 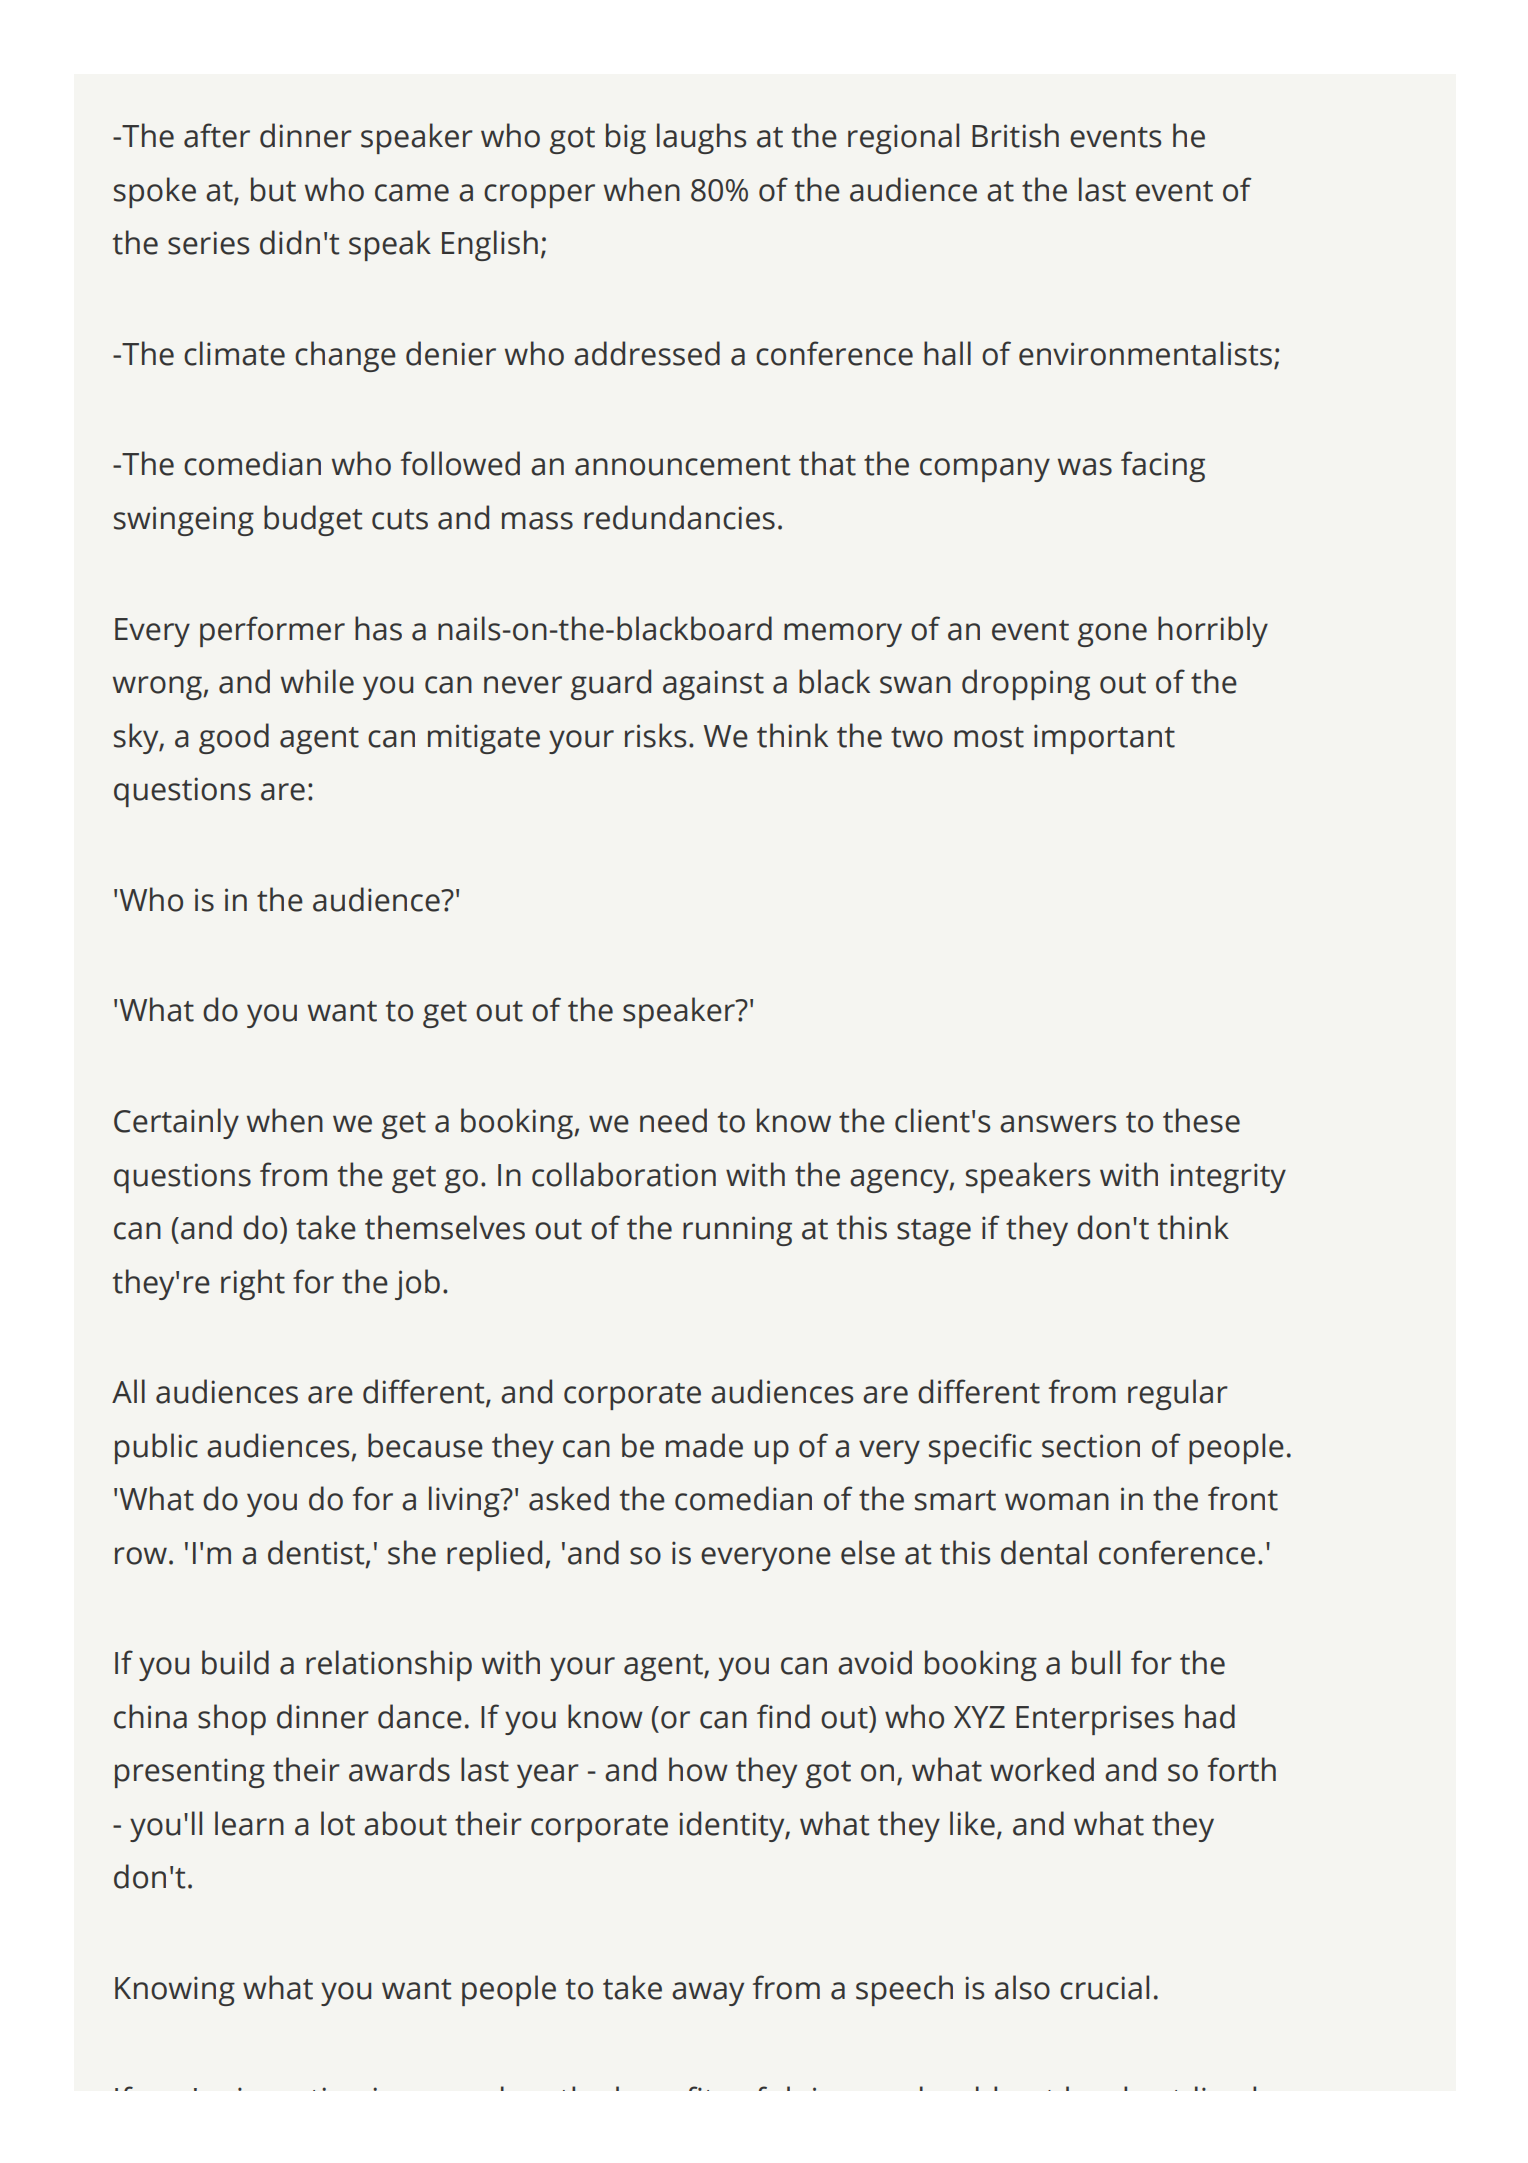 What do you see at coordinates (234, 738) in the screenshot?
I see `good` at bounding box center [234, 738].
